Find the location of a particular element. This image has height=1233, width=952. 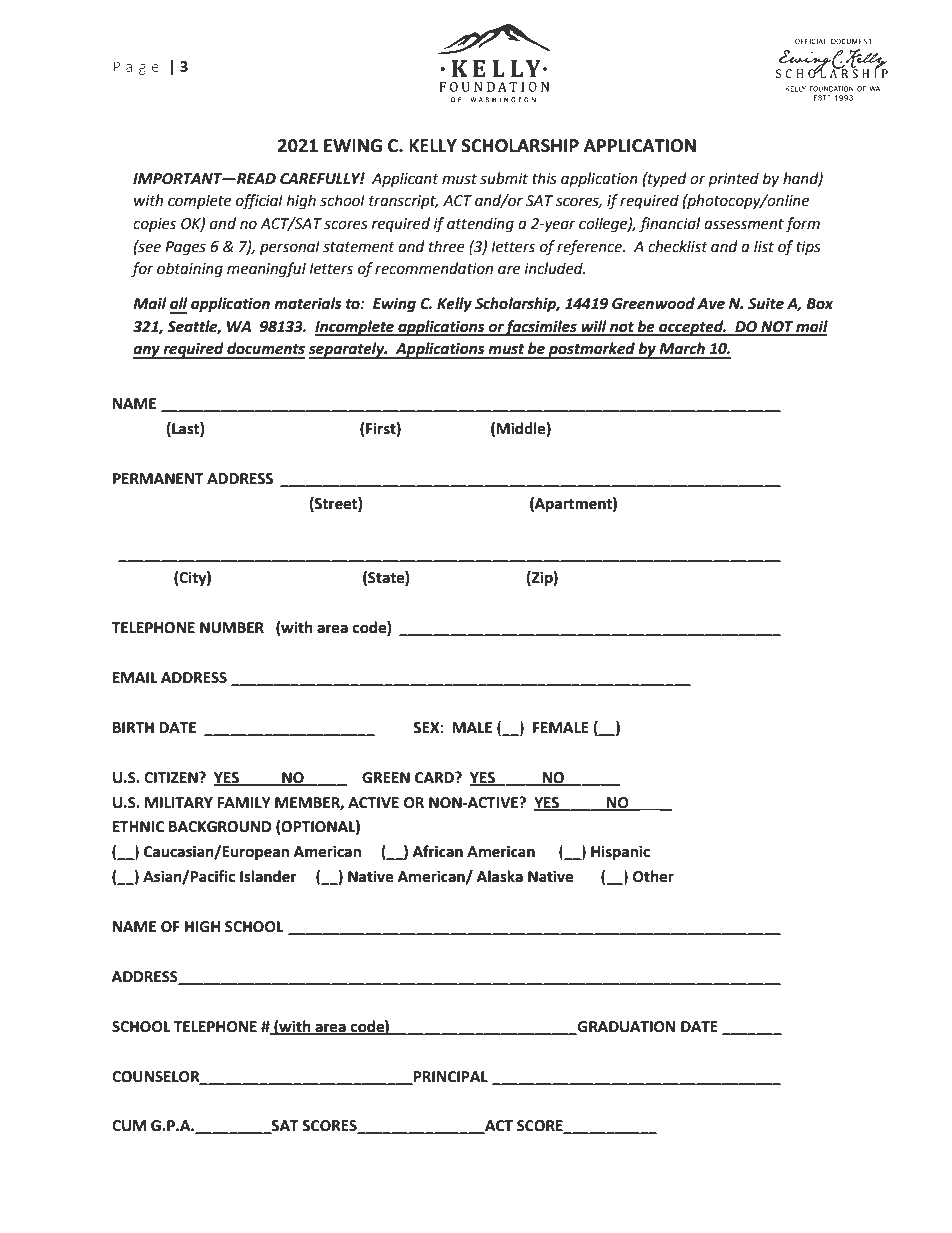

BACKGROUND is located at coordinates (220, 827).
